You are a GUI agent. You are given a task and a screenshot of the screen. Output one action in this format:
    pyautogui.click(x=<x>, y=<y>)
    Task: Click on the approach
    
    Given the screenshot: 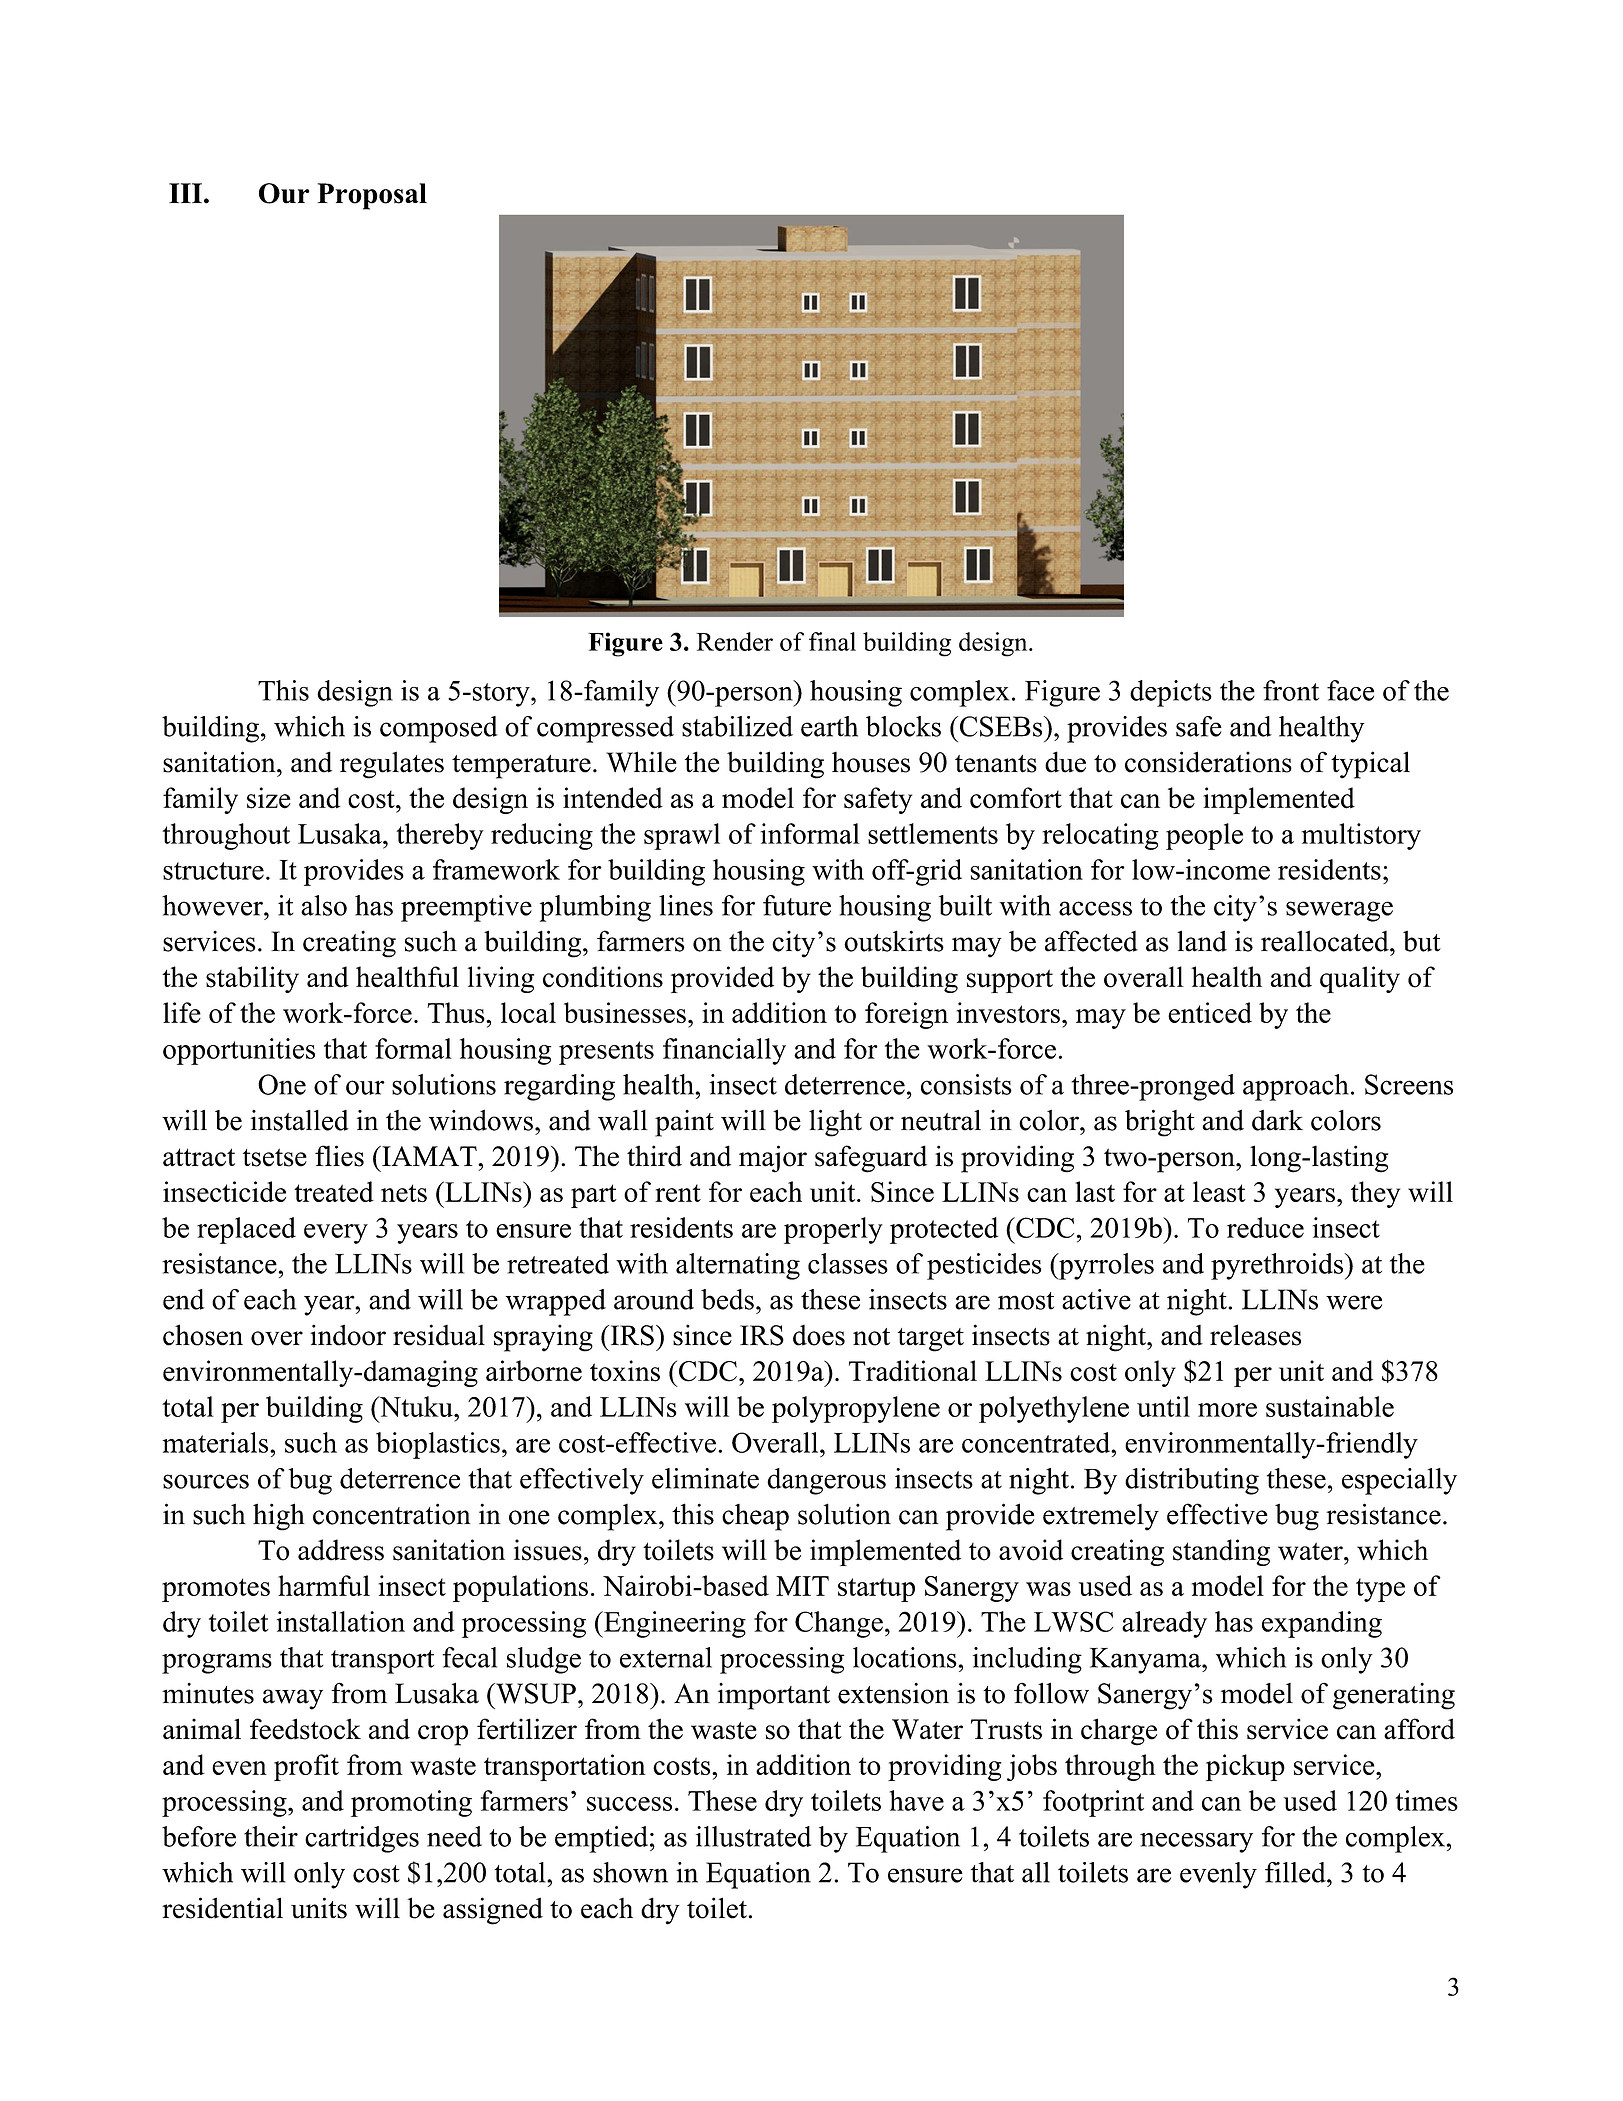 What is the action you would take?
    pyautogui.click(x=1296, y=1087)
